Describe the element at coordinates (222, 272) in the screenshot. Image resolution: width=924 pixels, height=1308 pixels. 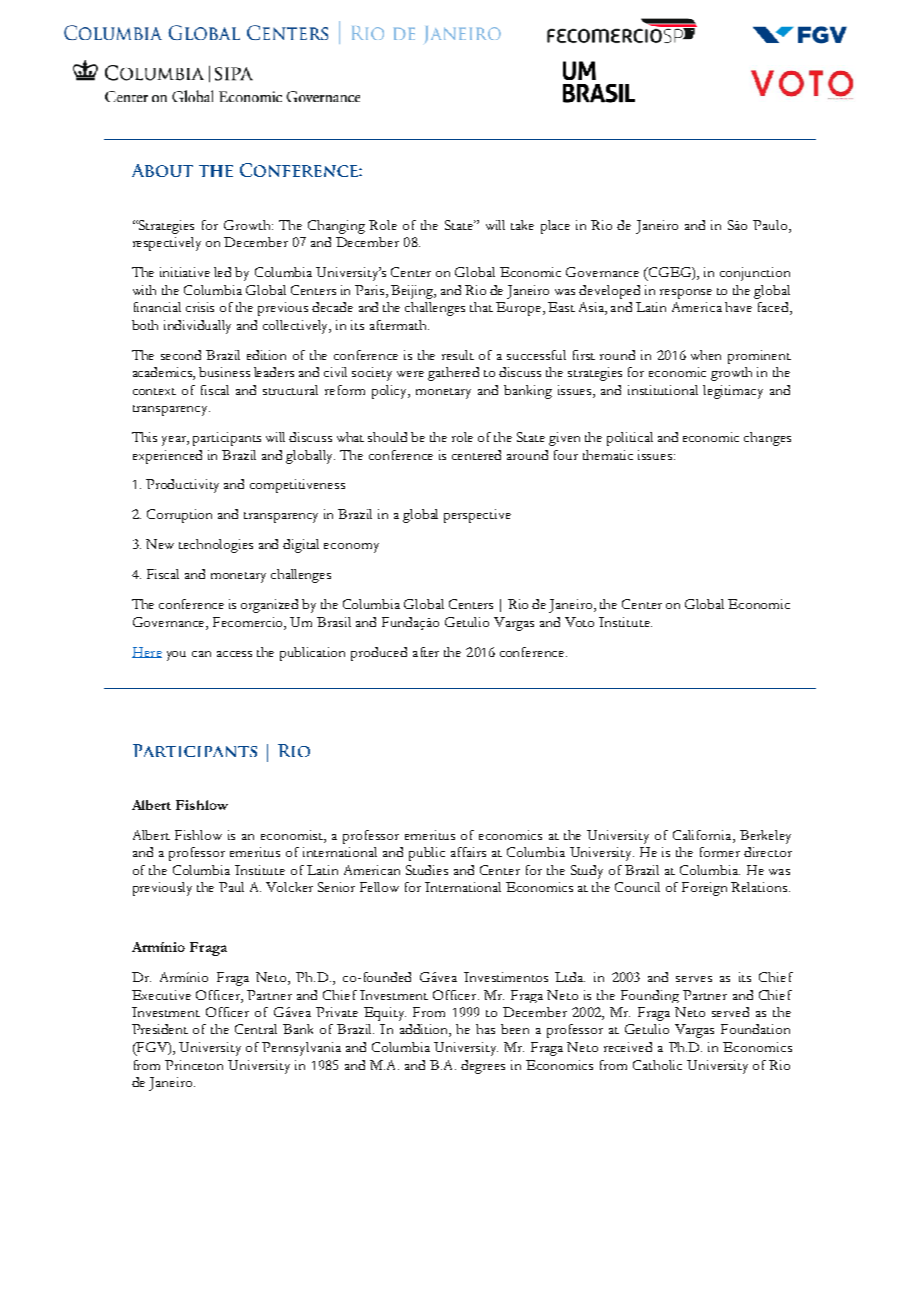
I see `led` at that location.
